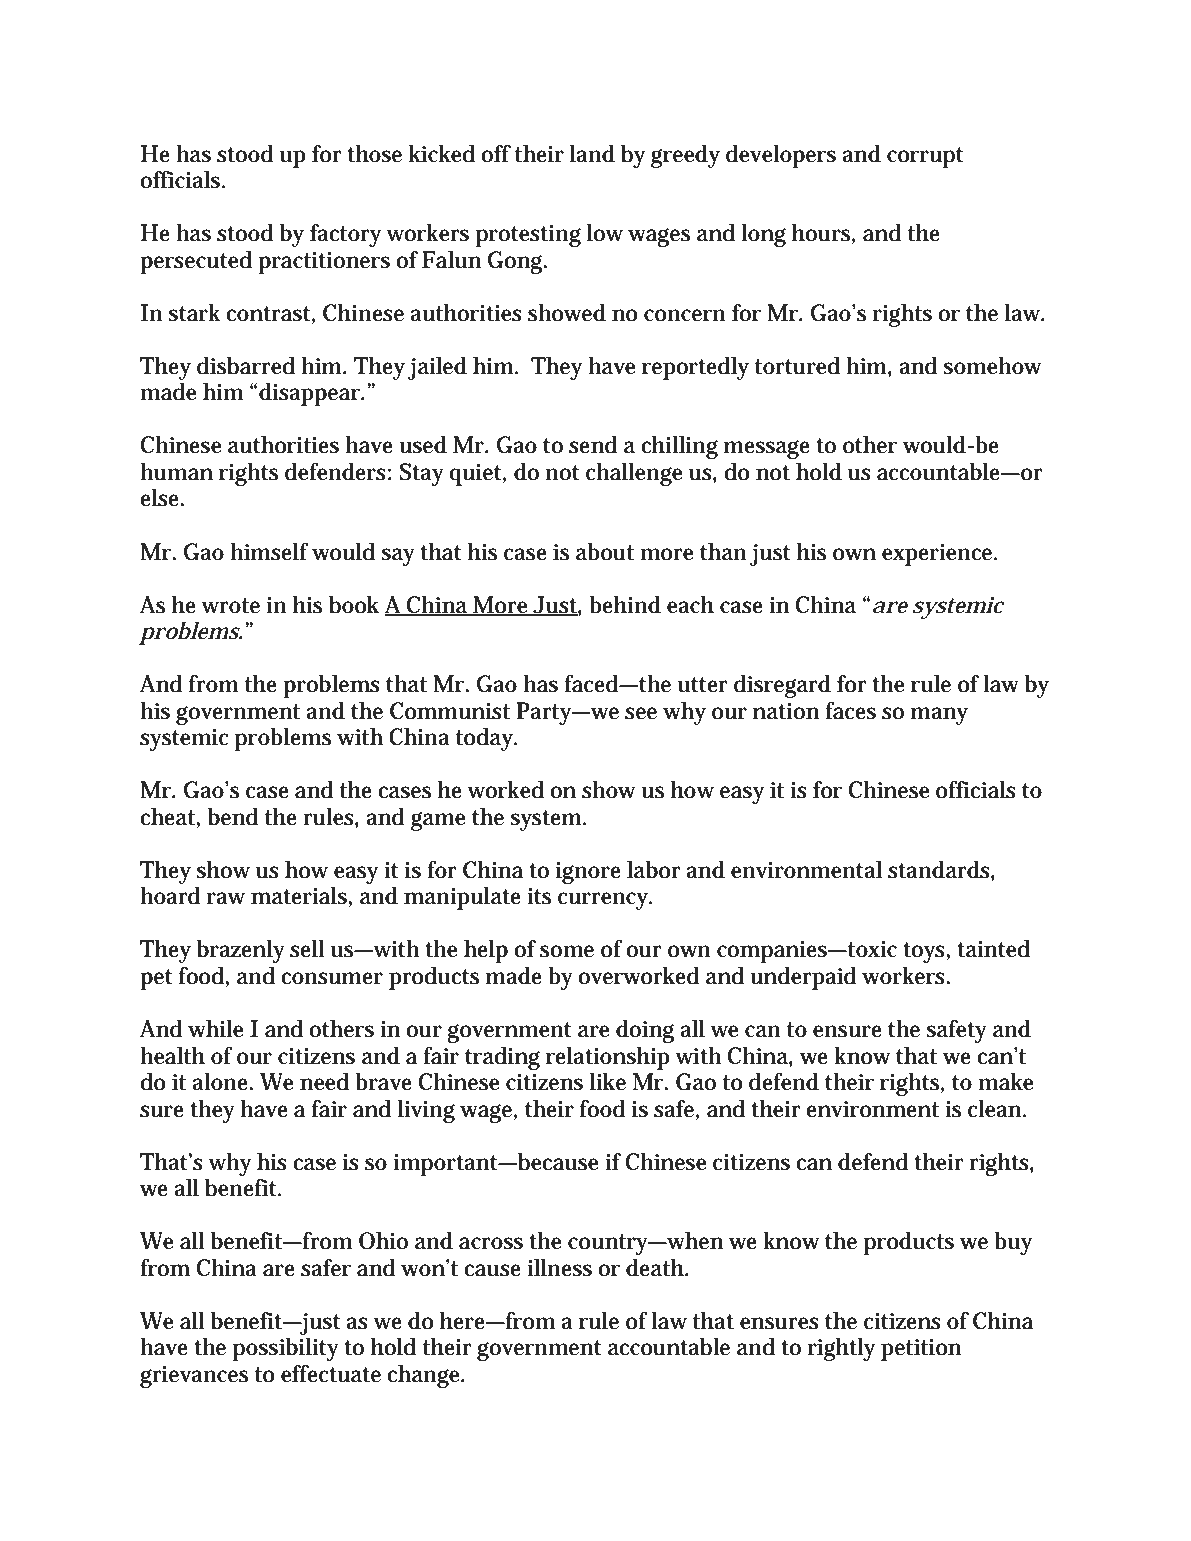  I want to click on factory, so click(345, 235).
